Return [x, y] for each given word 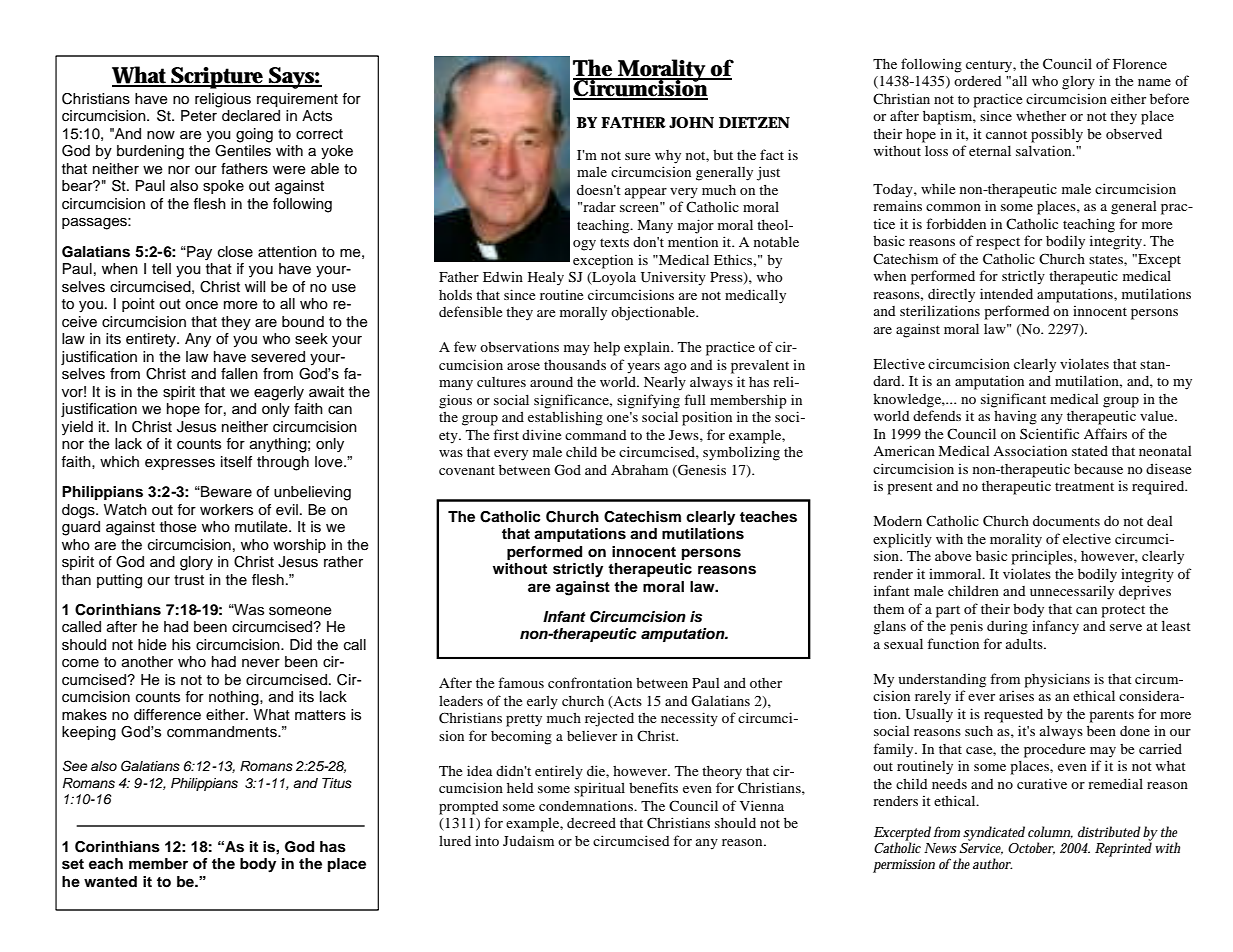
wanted [110, 882]
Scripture [217, 78]
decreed [591, 822]
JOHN [691, 122]
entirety [152, 340]
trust [189, 580]
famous [521, 682]
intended [1006, 293]
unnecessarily [1072, 592]
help [607, 348]
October [1031, 848]
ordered [978, 80]
